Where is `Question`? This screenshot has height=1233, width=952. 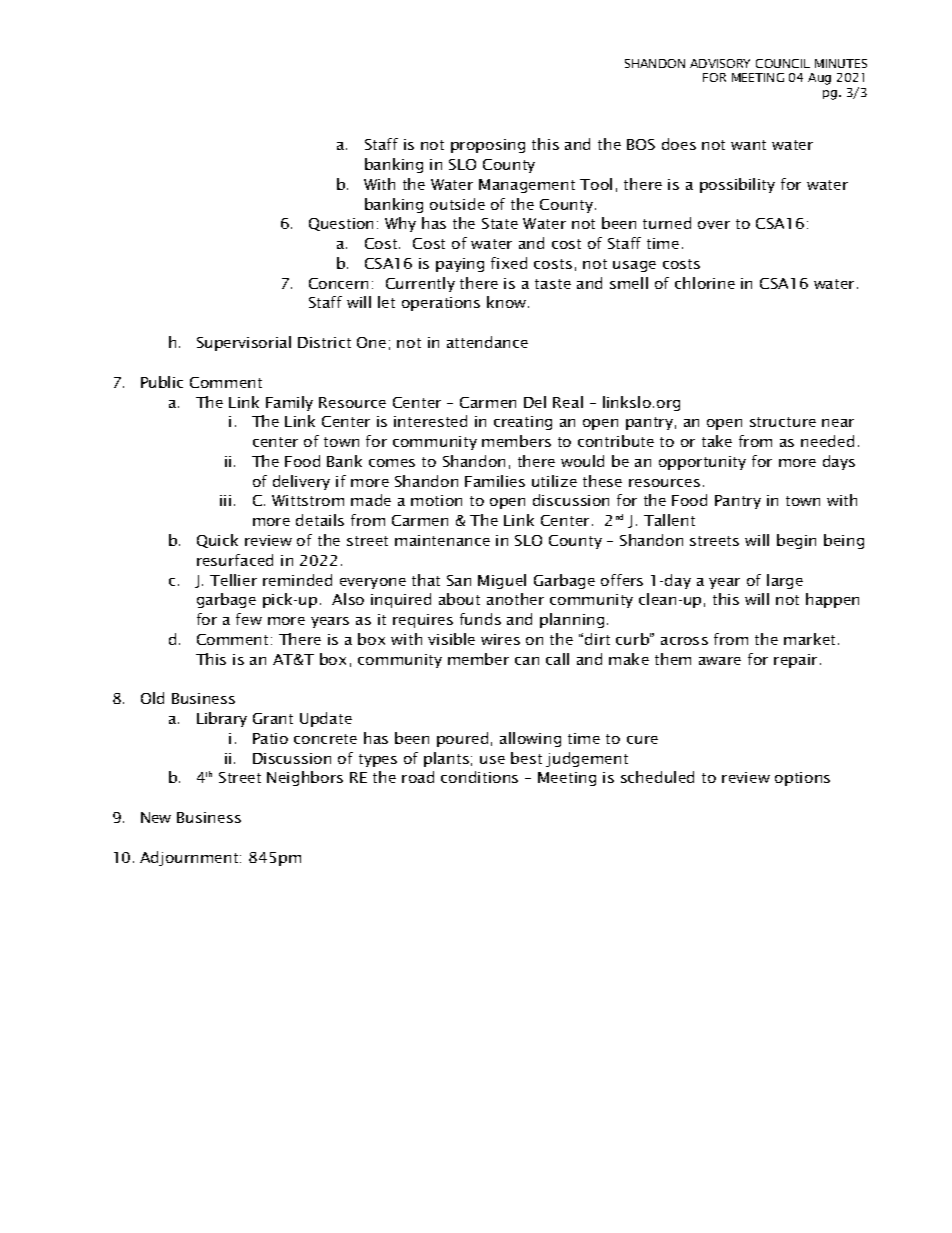 Question is located at coordinates (341, 224).
